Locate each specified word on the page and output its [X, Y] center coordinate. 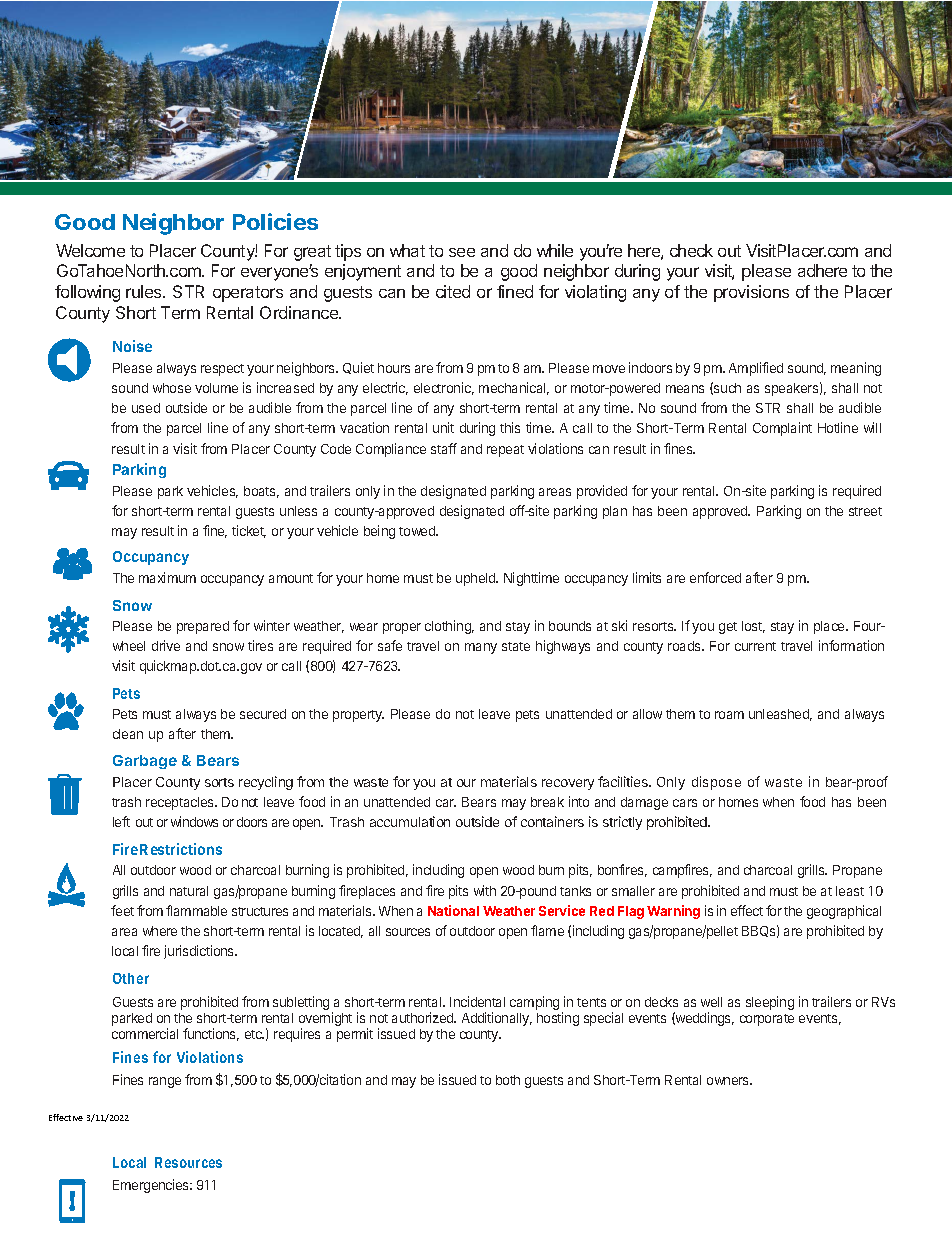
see [462, 252]
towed [418, 531]
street [865, 511]
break [547, 802]
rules [145, 291]
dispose [716, 783]
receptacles [181, 803]
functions [211, 1034]
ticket [249, 531]
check [691, 250]
